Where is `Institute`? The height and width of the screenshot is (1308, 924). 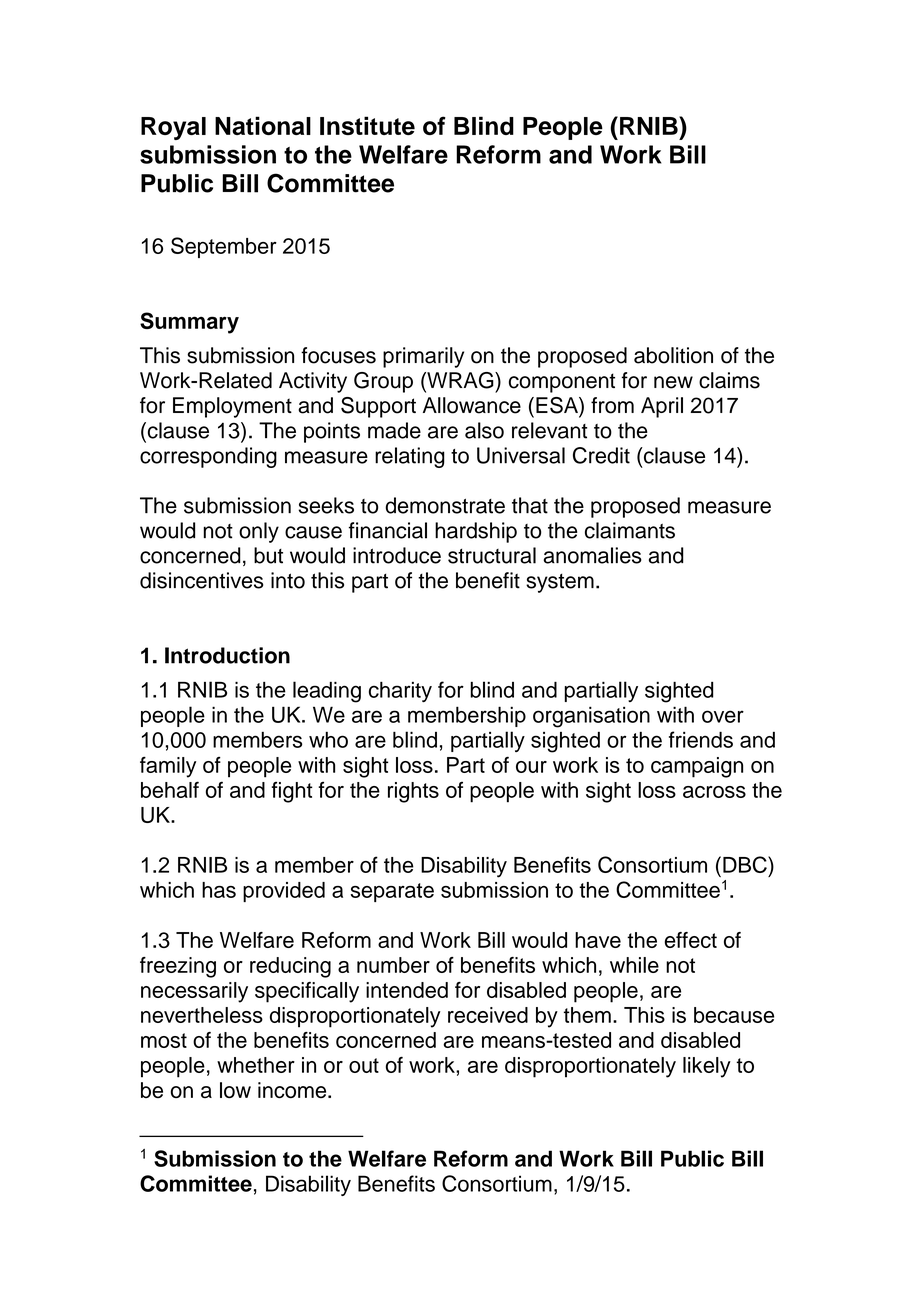 Institute is located at coordinates (367, 125).
